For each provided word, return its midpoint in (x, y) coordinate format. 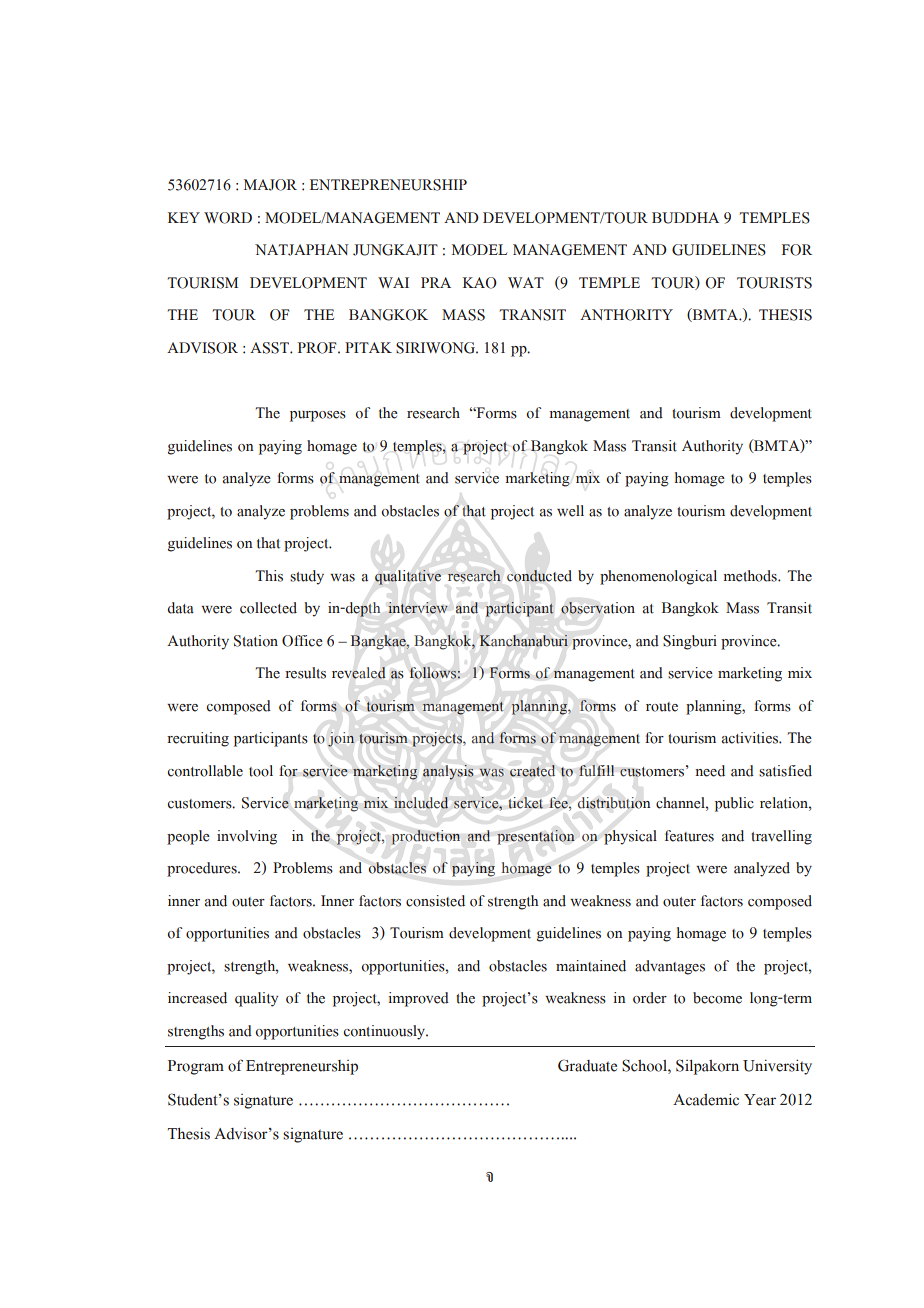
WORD (228, 218)
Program (196, 1067)
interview (418, 608)
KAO (480, 283)
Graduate (587, 1065)
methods (751, 576)
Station (256, 641)
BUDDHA (685, 218)
